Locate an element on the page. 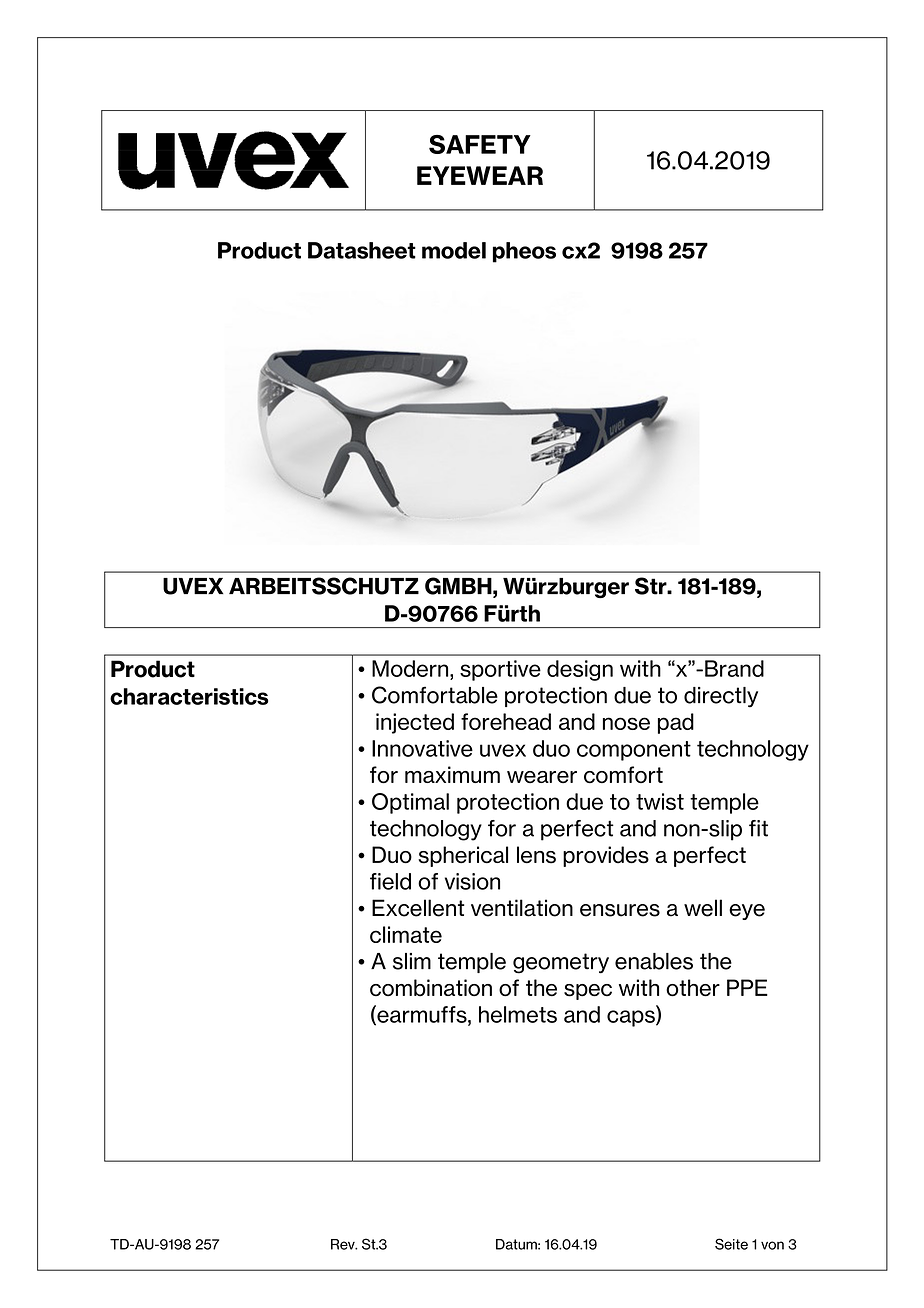  EYEWEAR is located at coordinates (480, 175).
